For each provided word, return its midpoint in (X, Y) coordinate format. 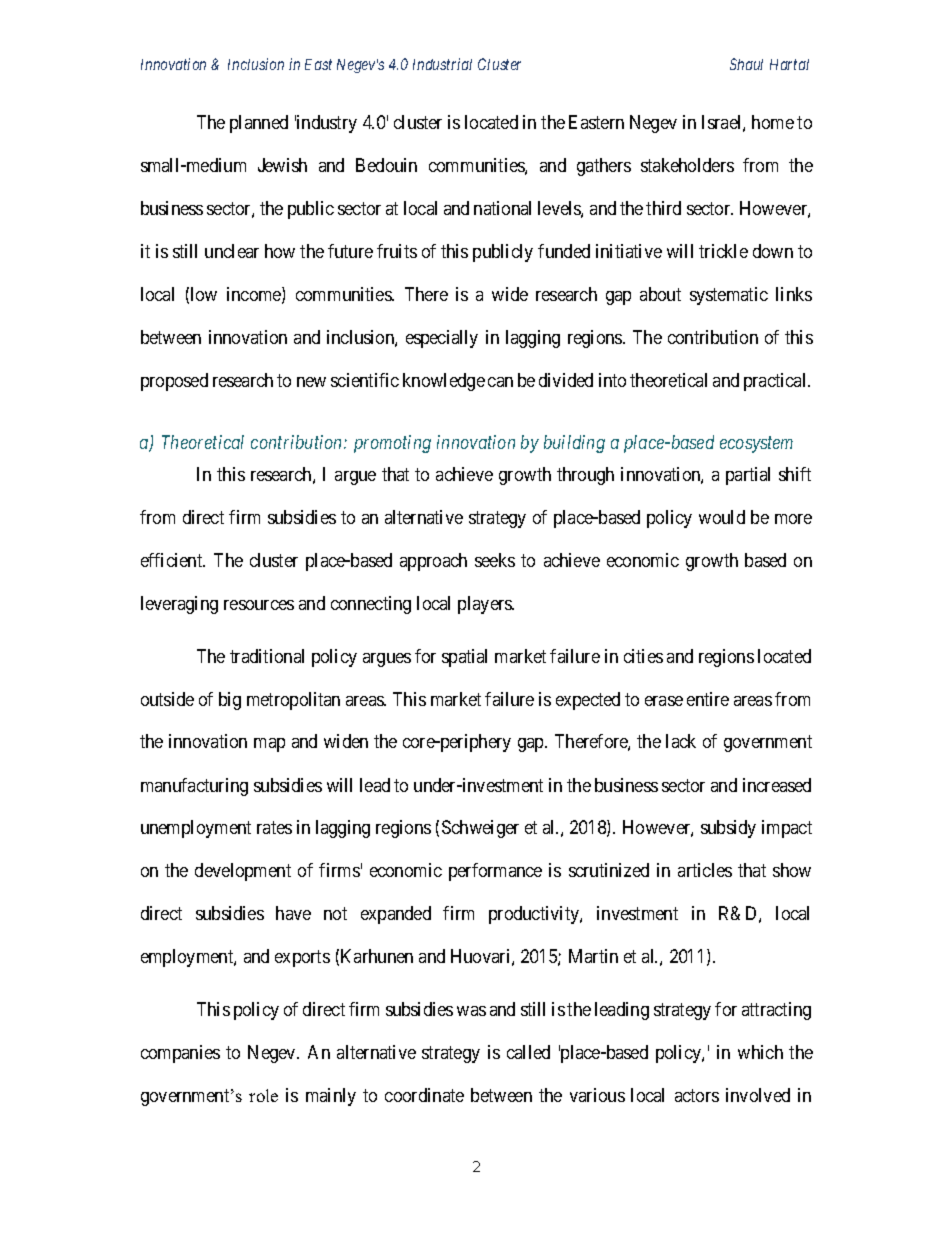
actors (697, 1095)
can (500, 382)
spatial (464, 658)
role (263, 1095)
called (528, 1052)
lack (681, 741)
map (269, 745)
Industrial (442, 64)
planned (259, 124)
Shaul (746, 64)
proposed (174, 382)
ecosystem (756, 445)
